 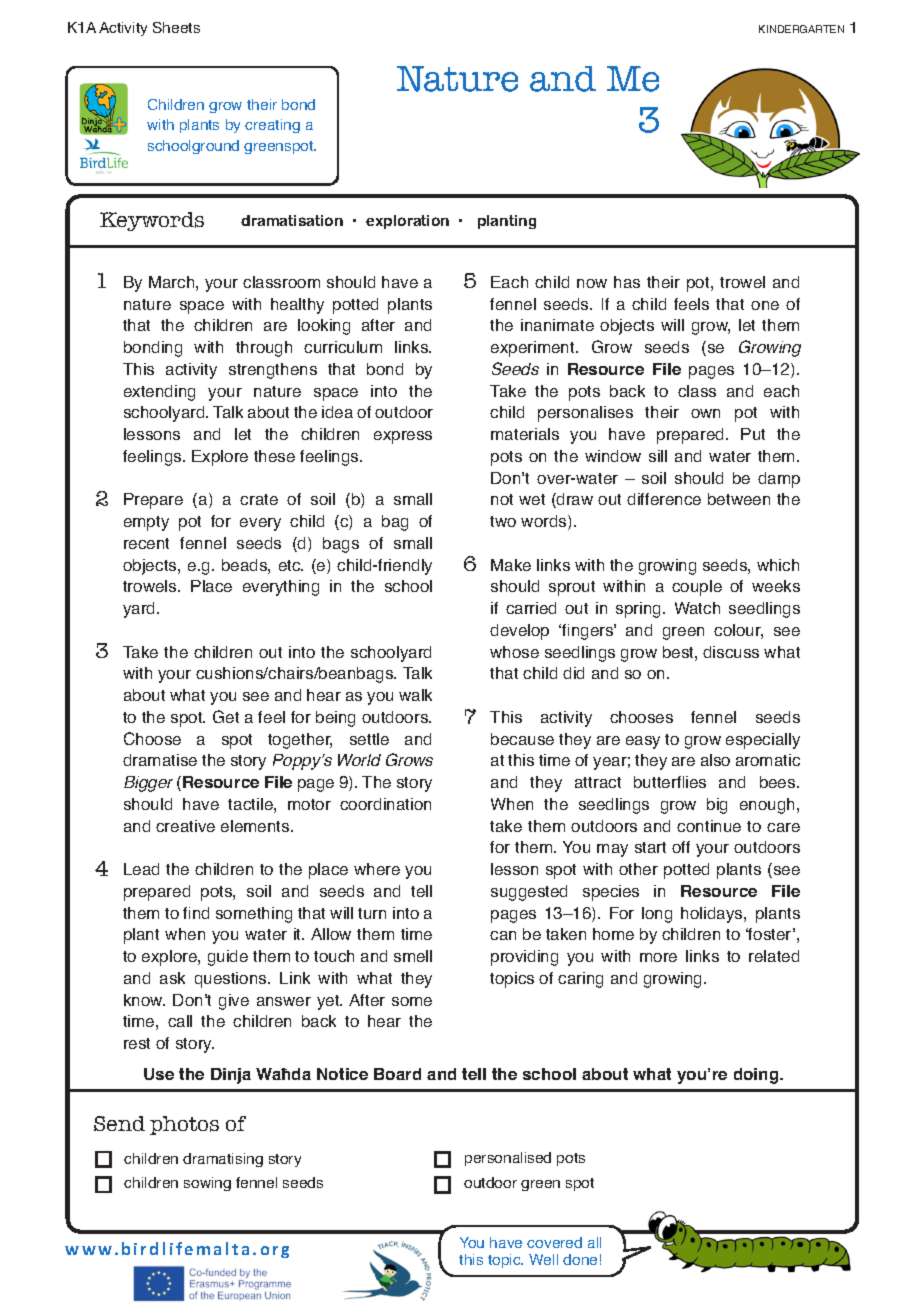 I want to click on sowing, so click(x=207, y=1184).
